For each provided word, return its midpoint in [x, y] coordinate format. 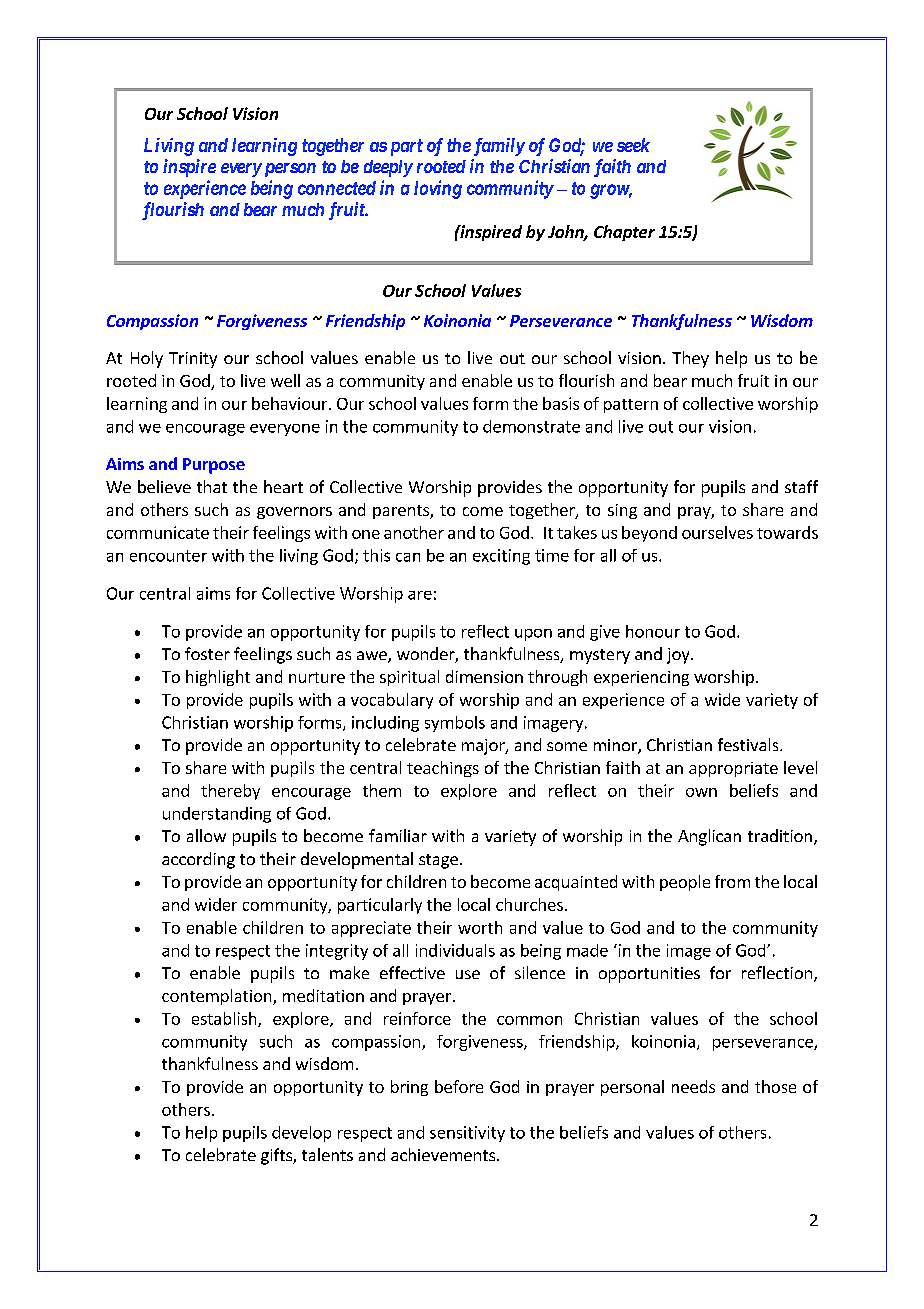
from [732, 881]
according [198, 860]
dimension [484, 676]
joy [679, 656]
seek [633, 145]
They [690, 359]
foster [207, 653]
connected [337, 188]
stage [438, 861]
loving [438, 189]
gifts [277, 1156]
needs [693, 1086]
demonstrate [531, 426]
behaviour [291, 403]
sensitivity [467, 1134]
